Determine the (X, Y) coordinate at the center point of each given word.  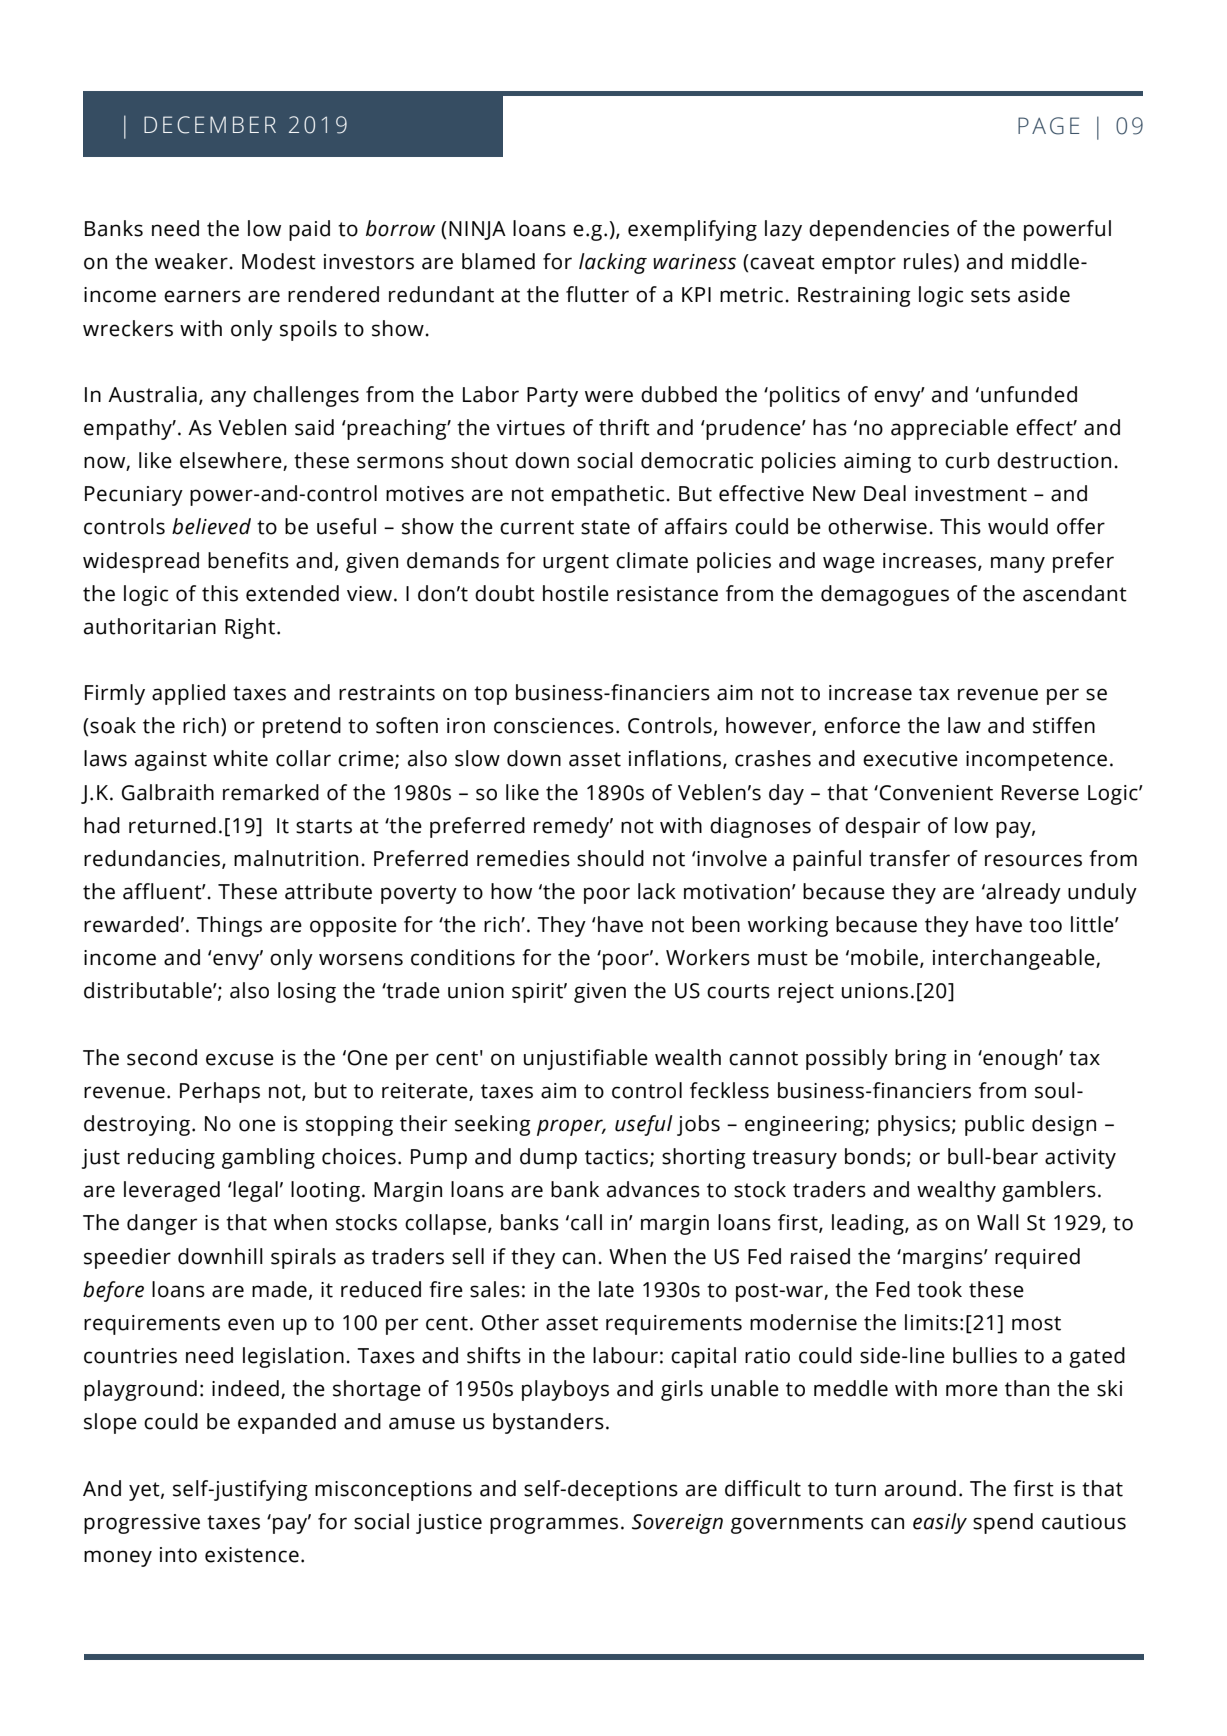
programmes (554, 1525)
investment (971, 494)
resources (1033, 860)
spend (1003, 1523)
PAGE (1048, 126)
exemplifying (692, 230)
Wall (998, 1222)
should (610, 858)
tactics (618, 1158)
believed (211, 526)
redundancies (153, 859)
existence (252, 1555)
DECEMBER (210, 125)
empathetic (607, 495)
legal (254, 1191)
